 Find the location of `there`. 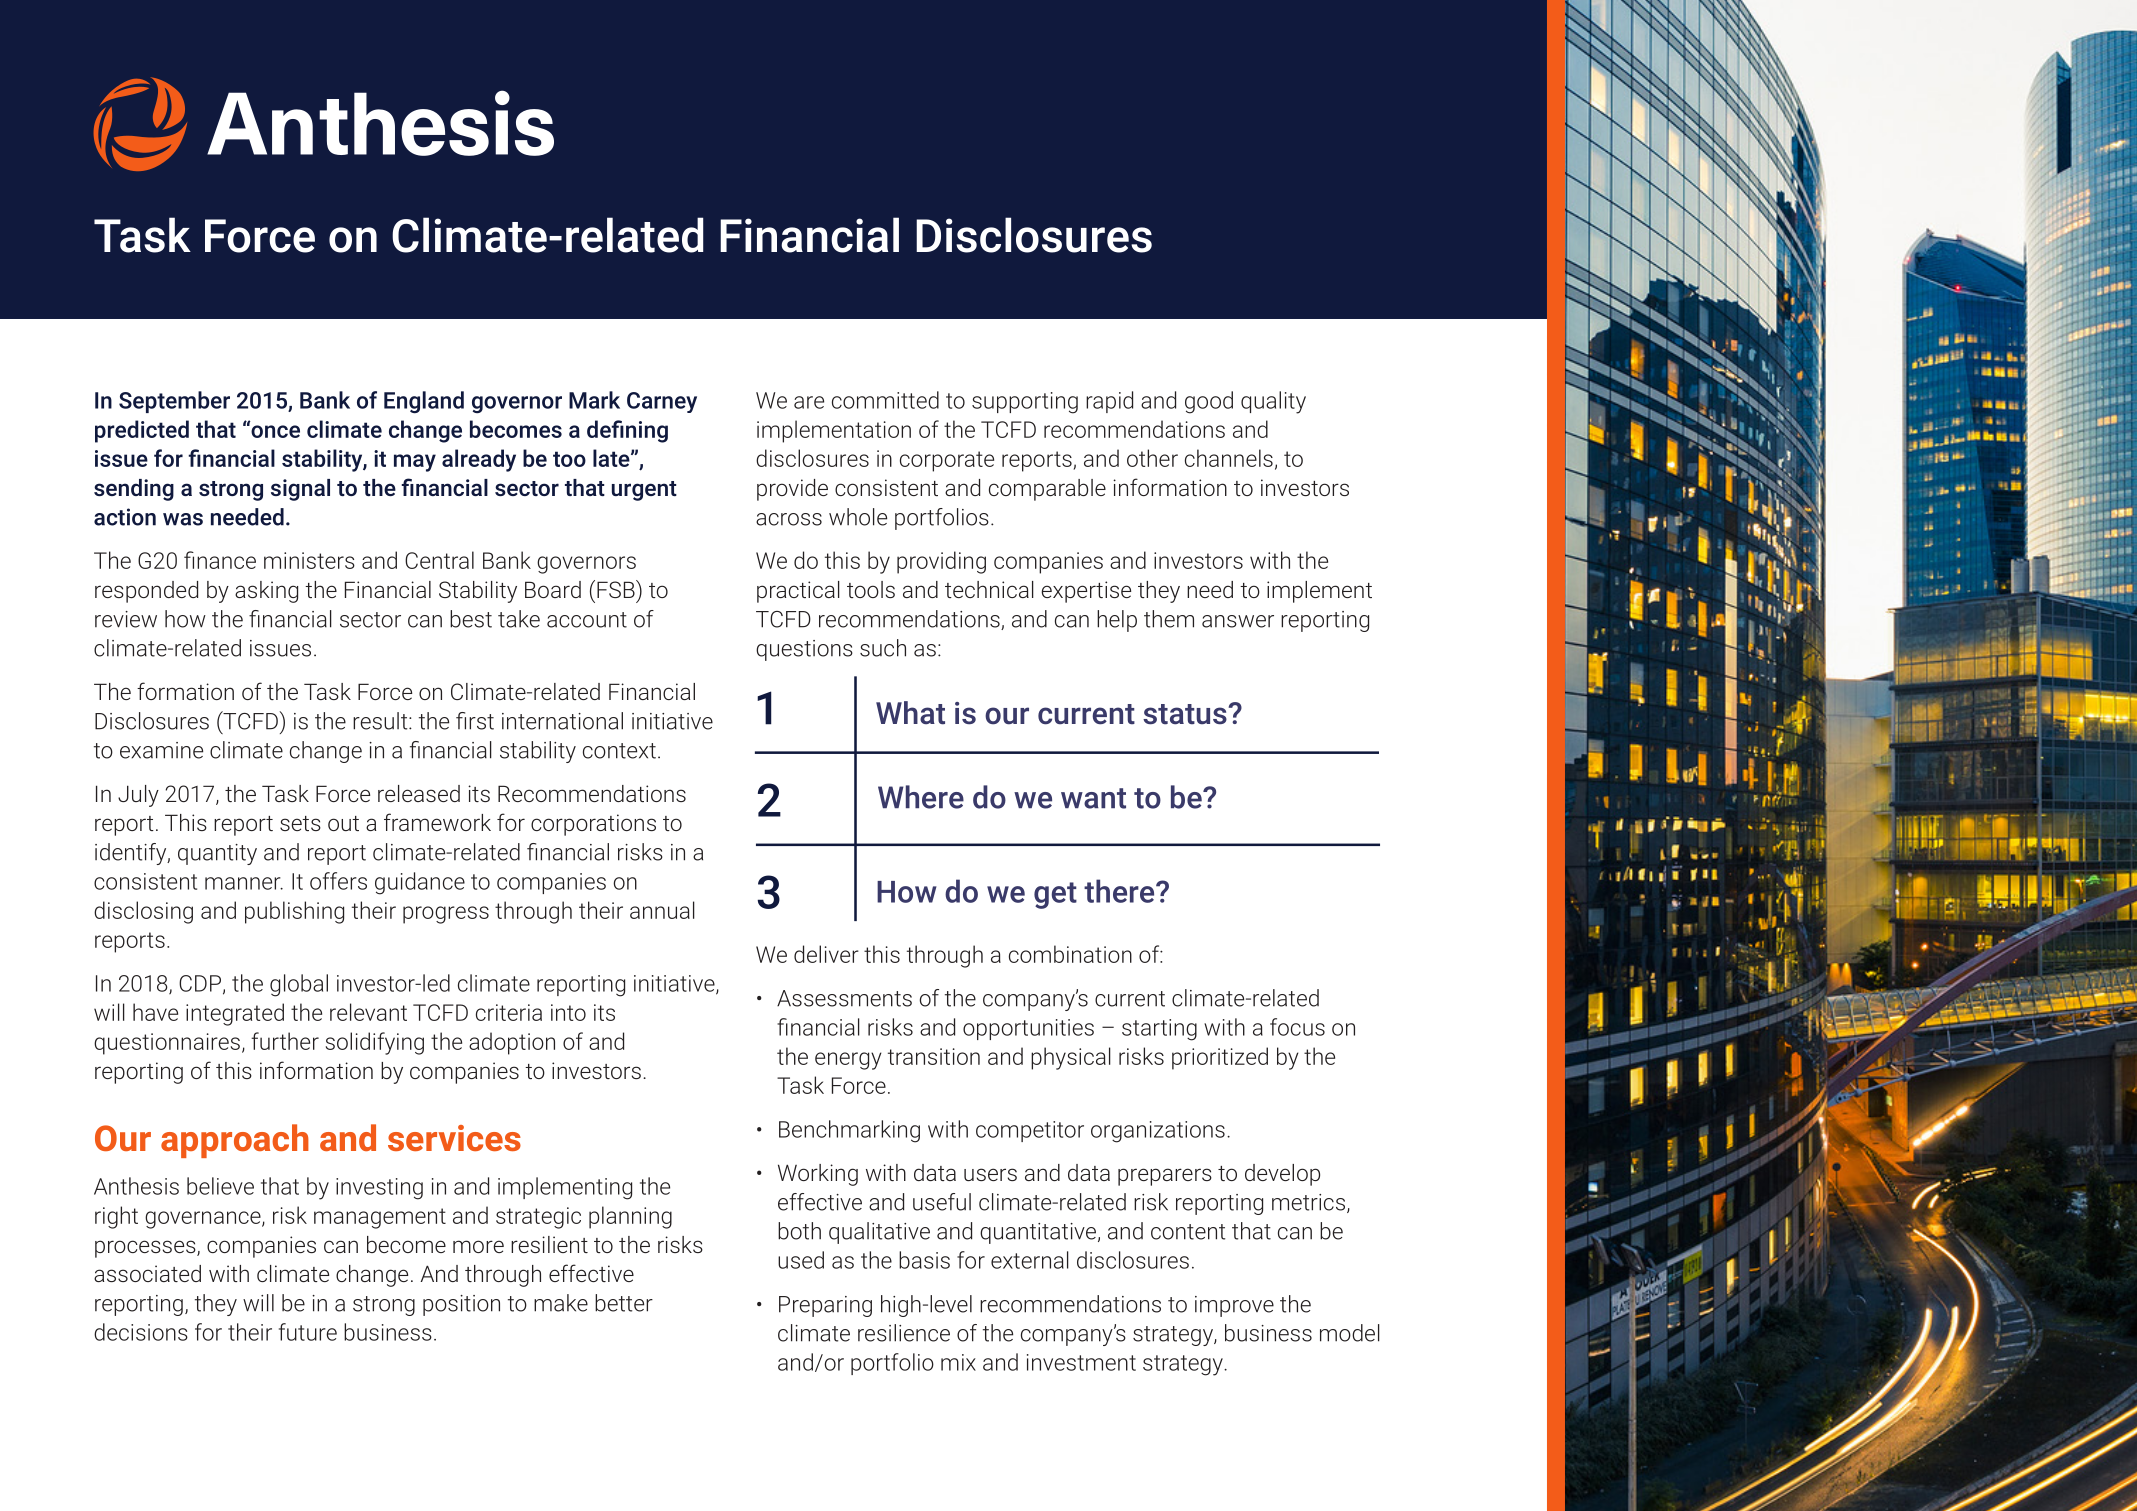

there is located at coordinates (1120, 891).
